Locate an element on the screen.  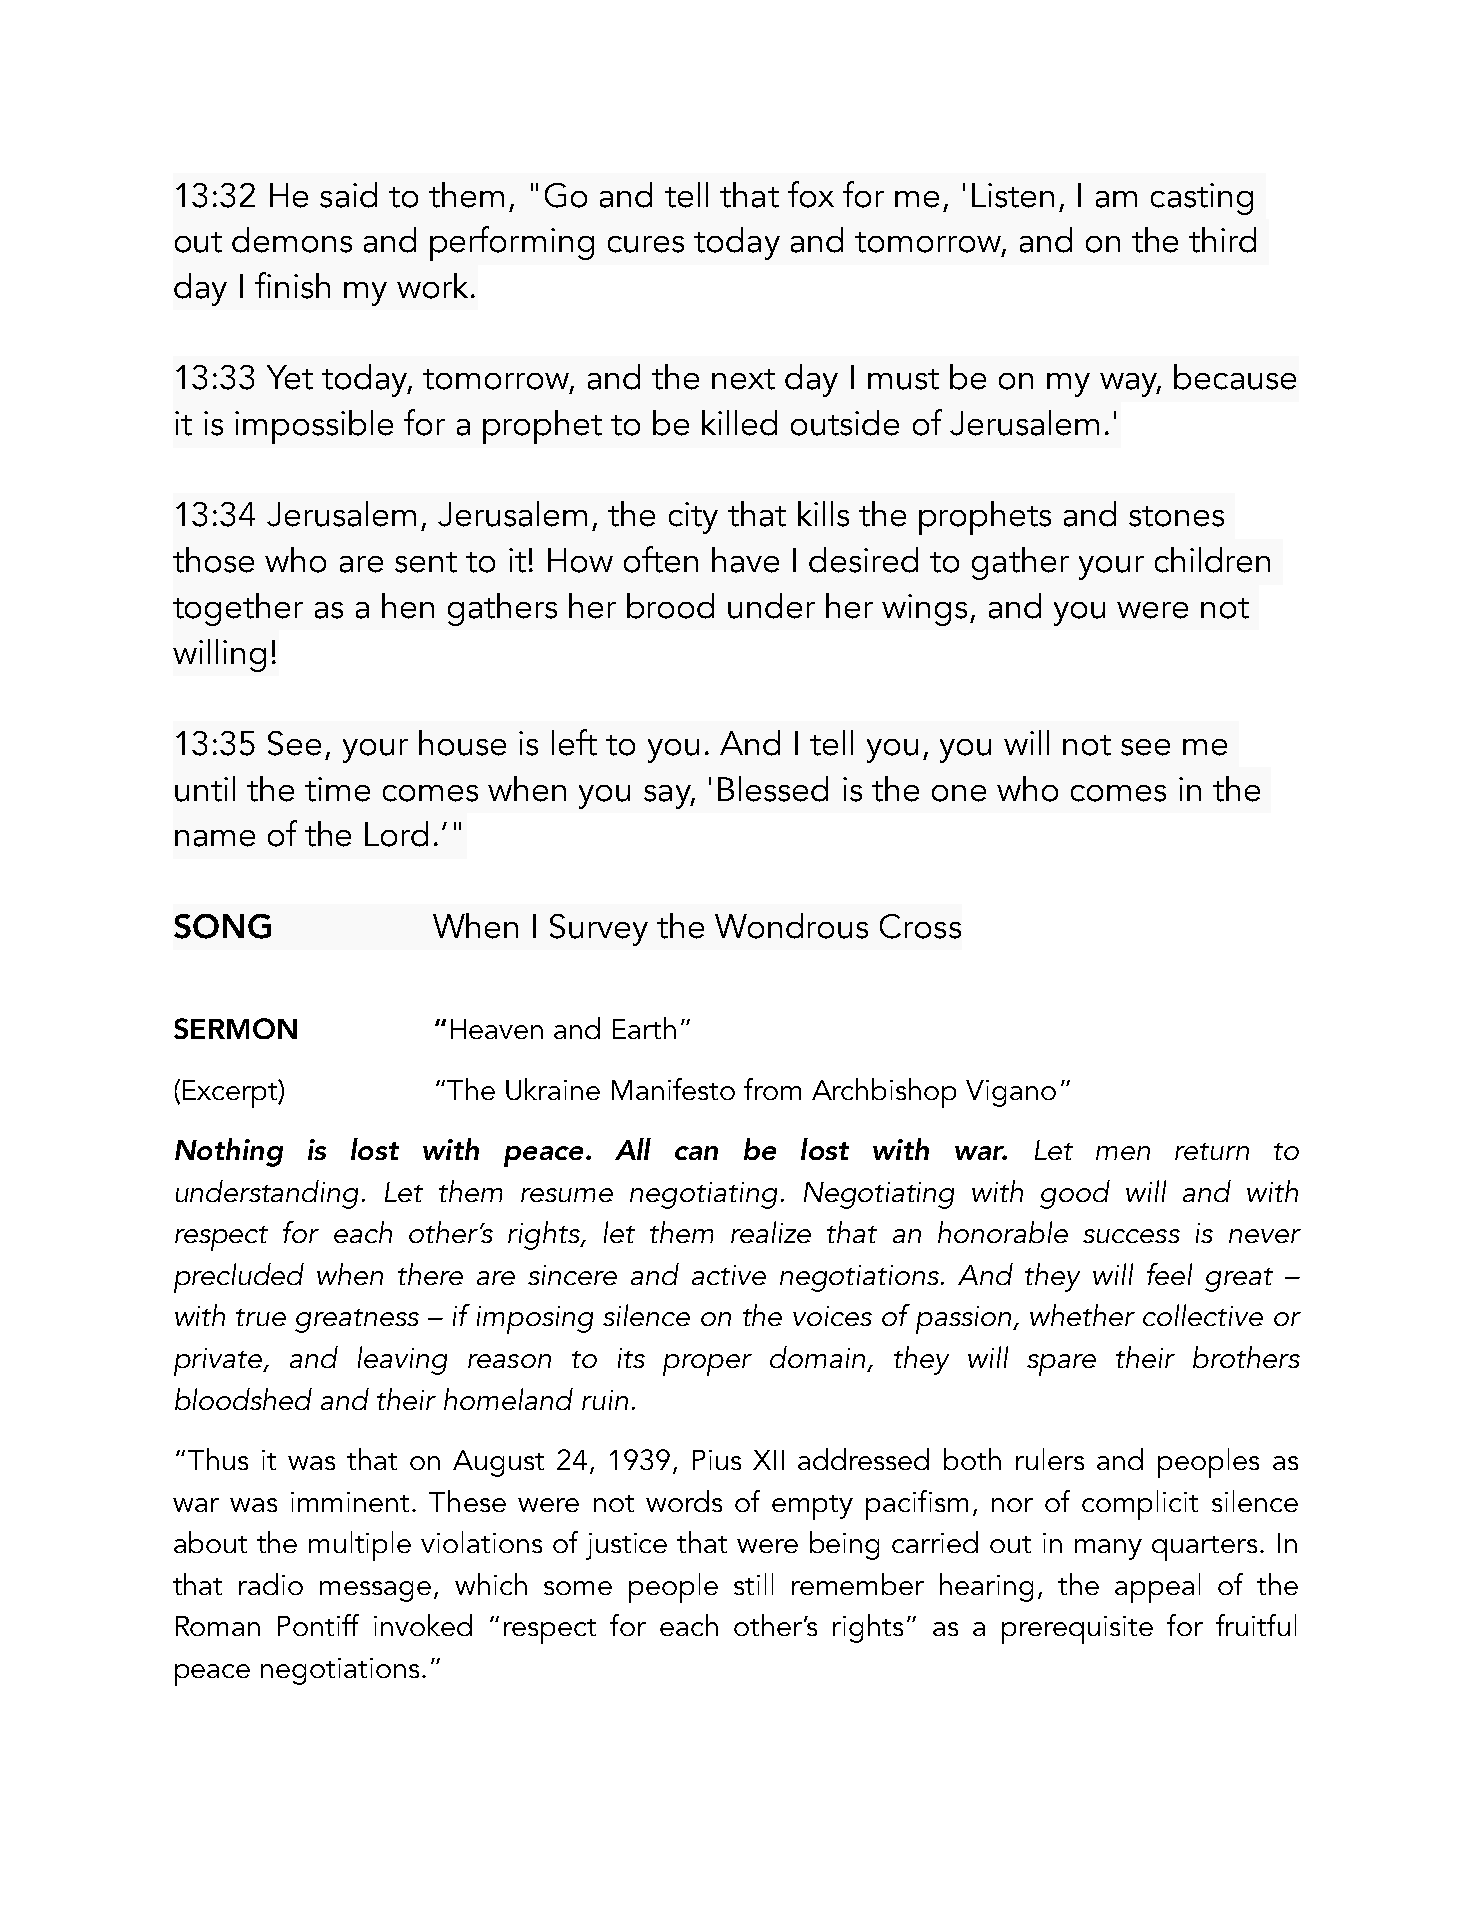
cures is located at coordinates (646, 244).
